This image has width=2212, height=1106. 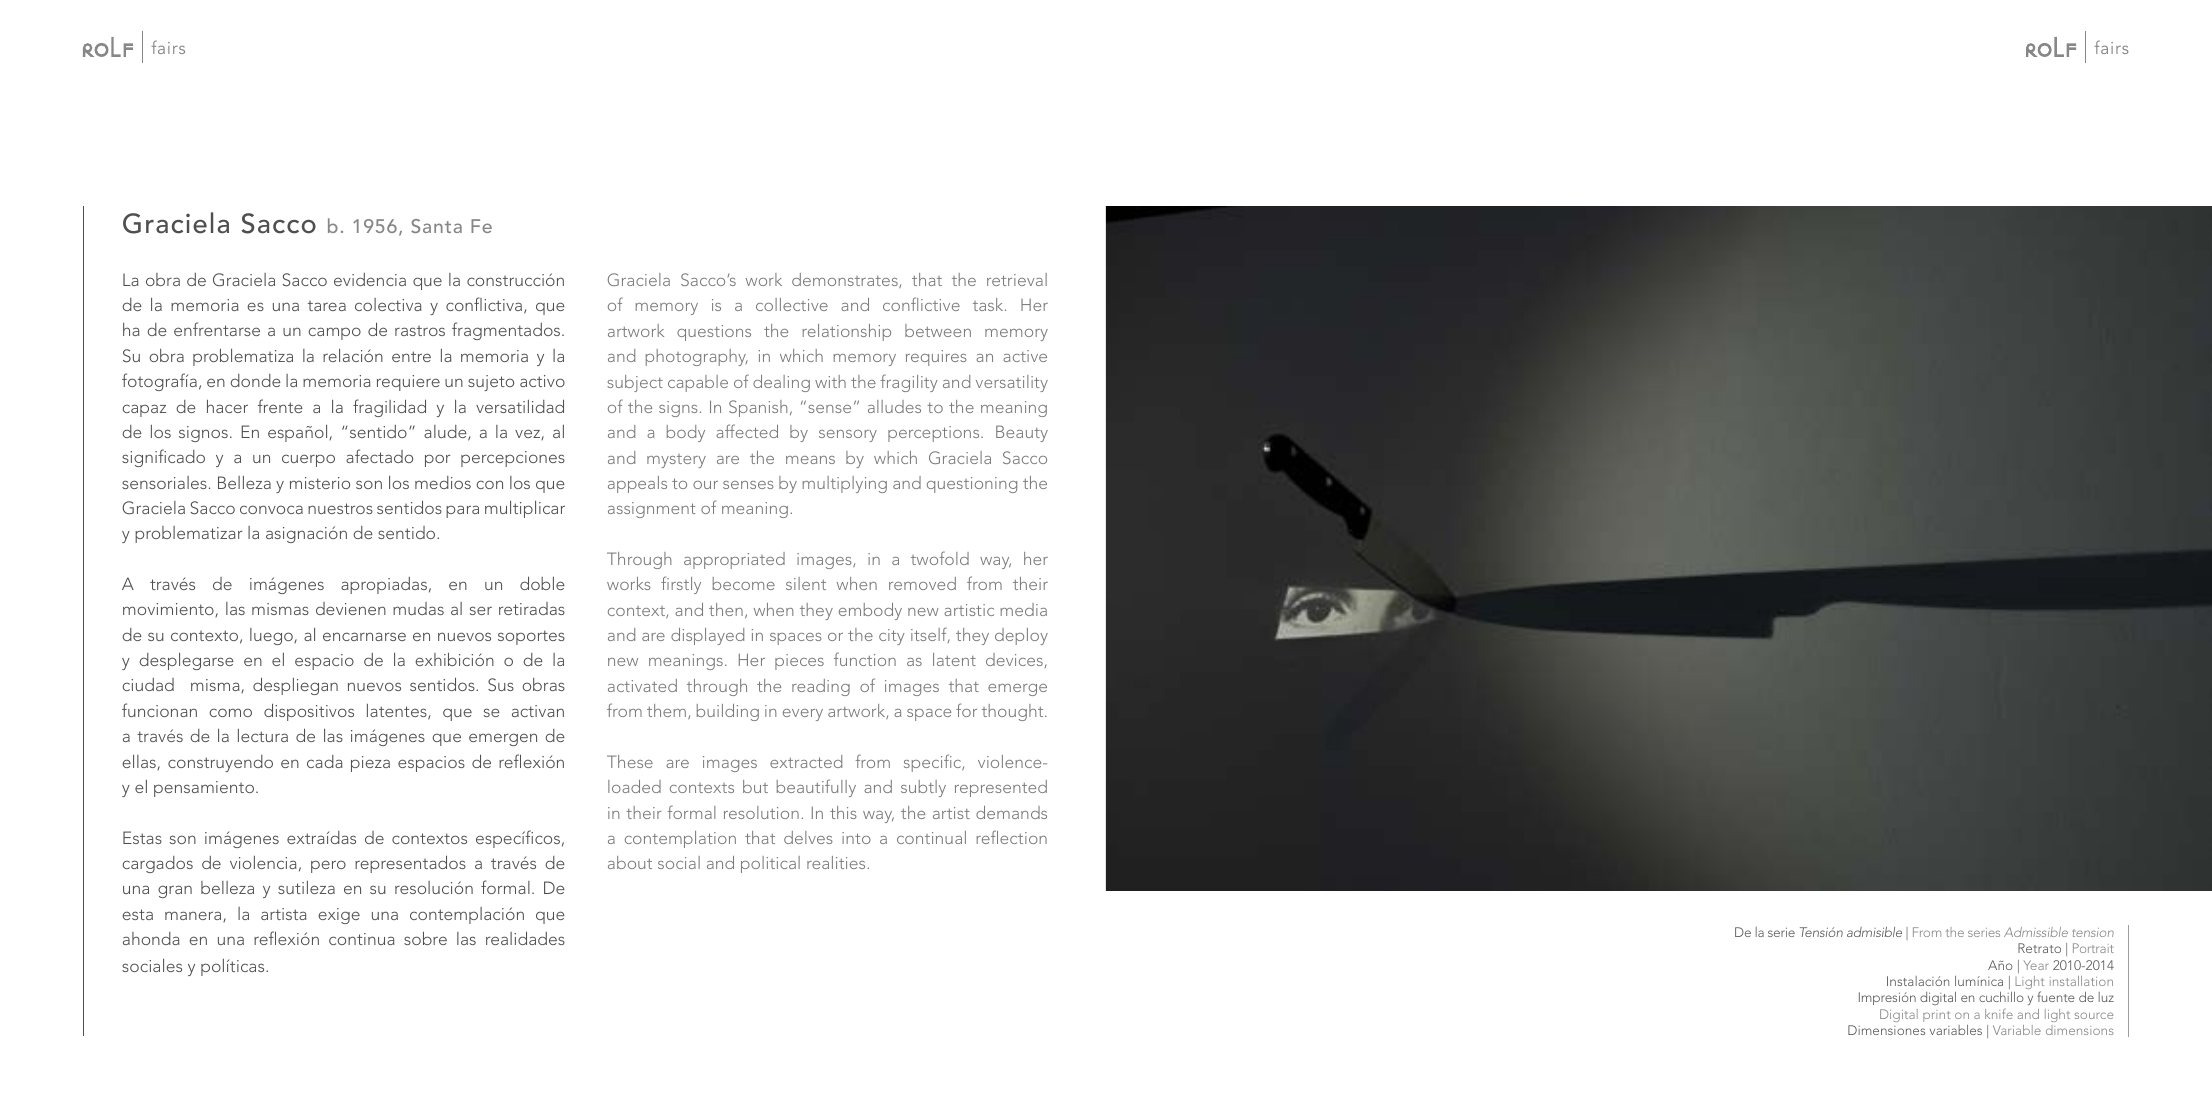 What do you see at coordinates (1017, 279) in the image?
I see `retrieval` at bounding box center [1017, 279].
